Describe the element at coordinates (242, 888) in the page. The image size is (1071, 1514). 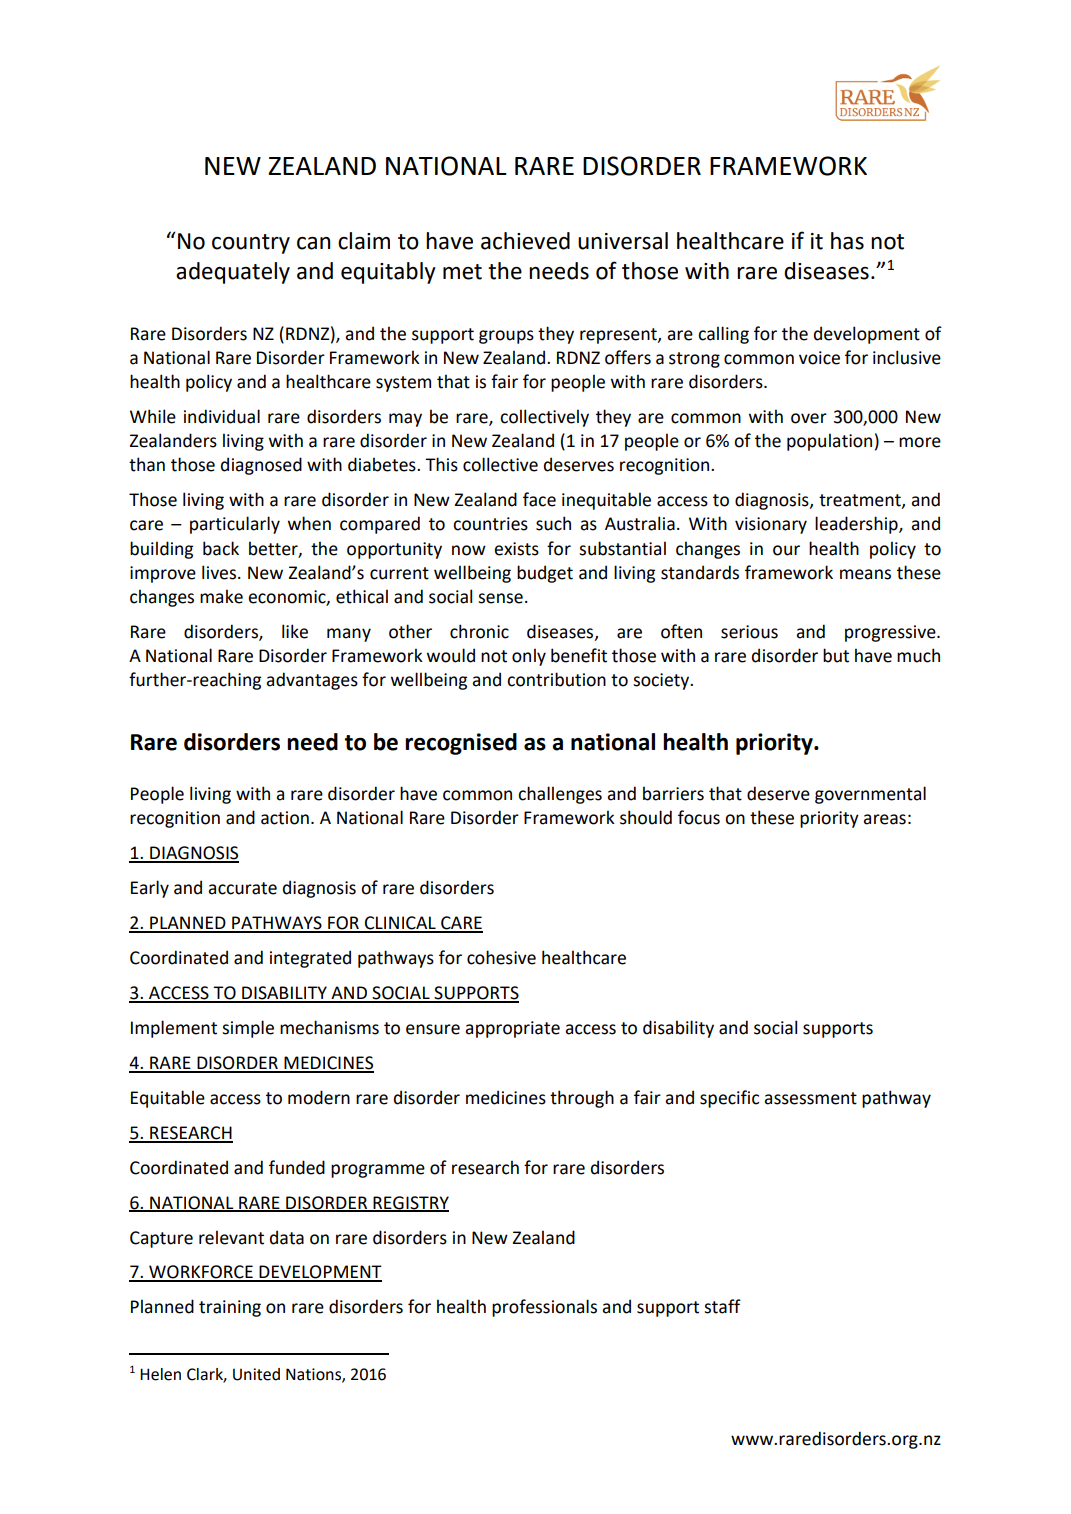
I see `accurate` at that location.
